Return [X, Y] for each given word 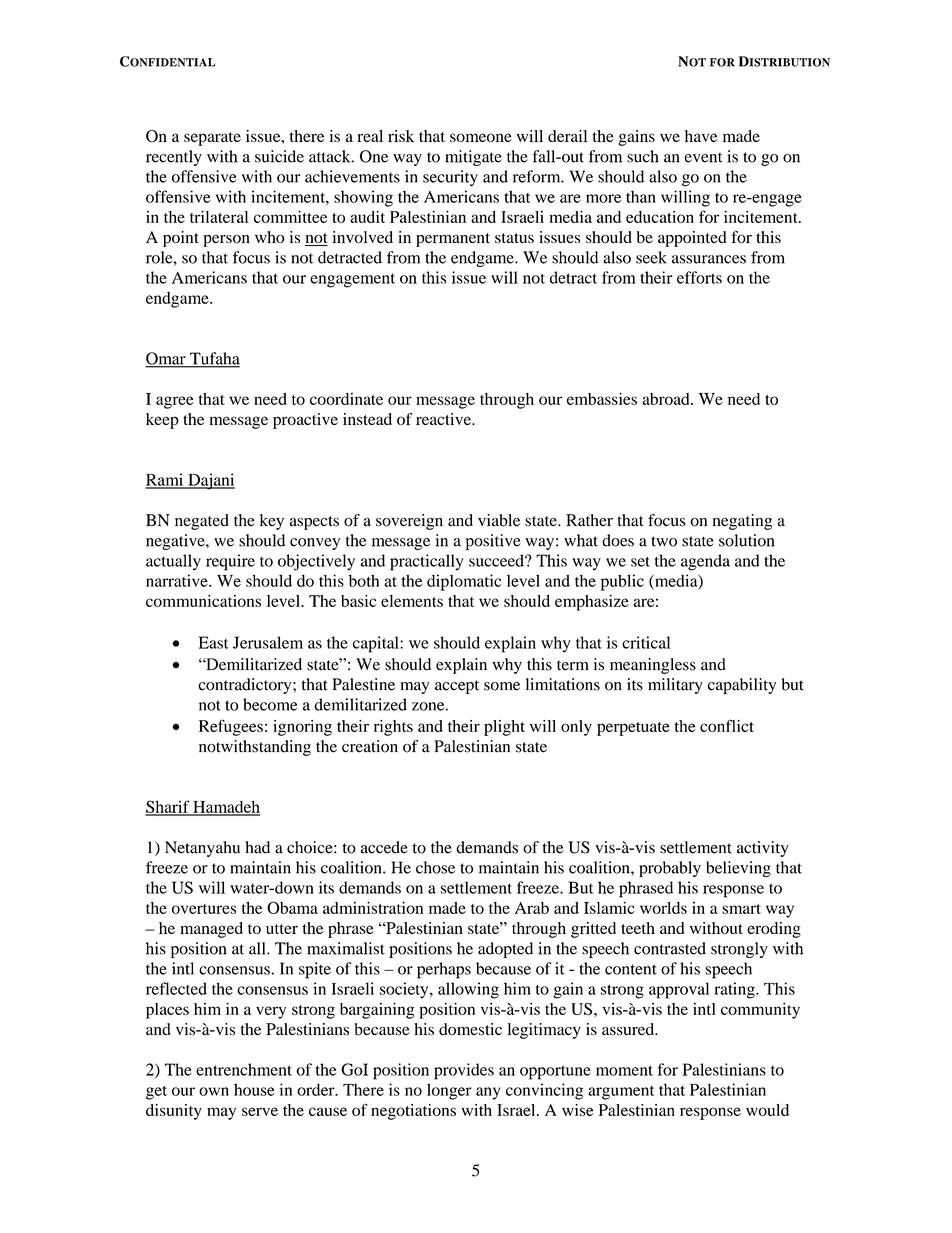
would [767, 1110]
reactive [444, 419]
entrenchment [244, 1069]
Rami [165, 480]
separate [212, 139]
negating [742, 522]
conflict [727, 725]
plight [504, 728]
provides [464, 1071]
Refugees [231, 727]
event [703, 157]
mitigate [473, 158]
